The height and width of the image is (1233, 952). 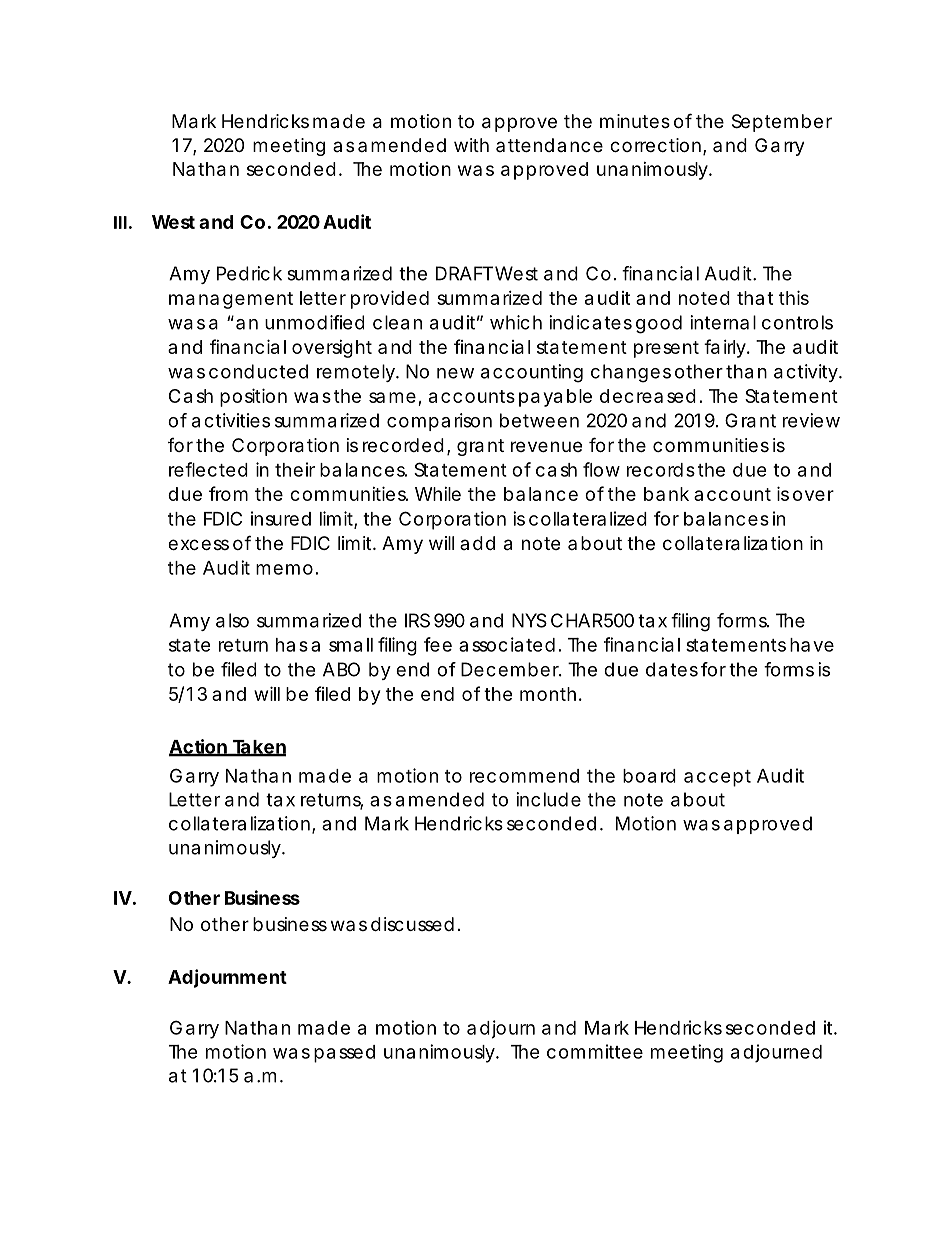 I want to click on add, so click(x=477, y=543).
